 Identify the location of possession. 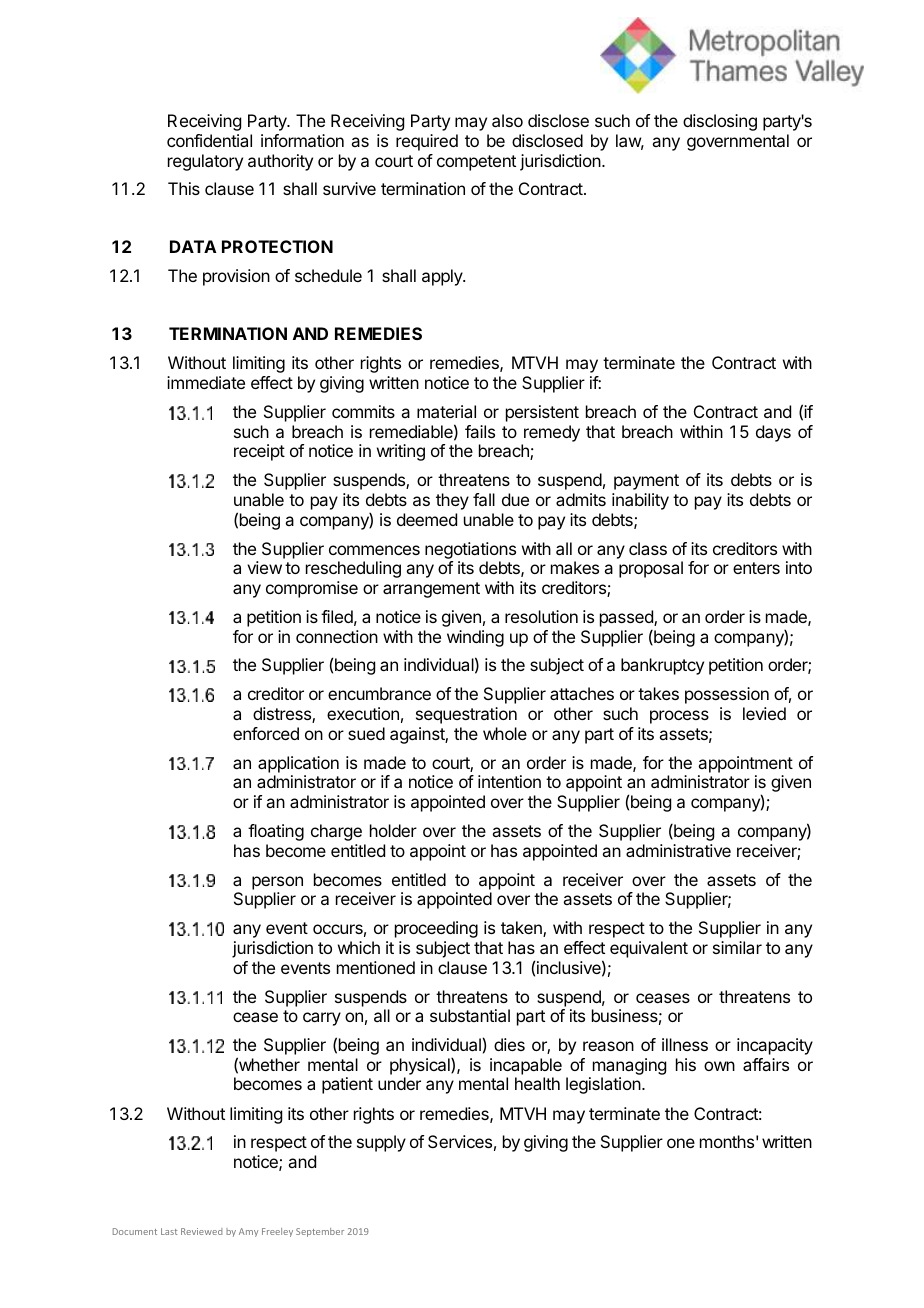
(727, 695).
